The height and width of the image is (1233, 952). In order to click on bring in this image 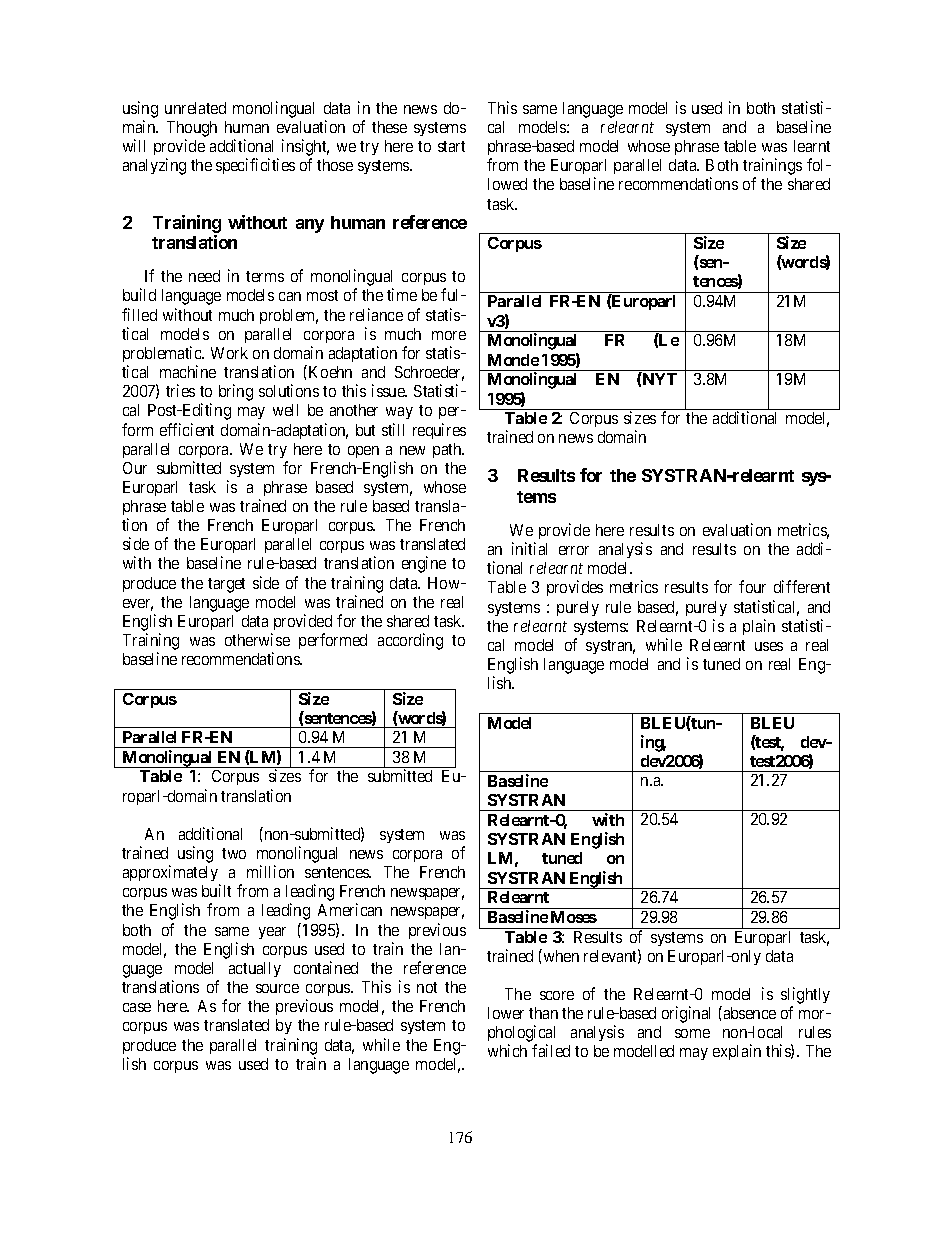, I will do `click(236, 392)`.
